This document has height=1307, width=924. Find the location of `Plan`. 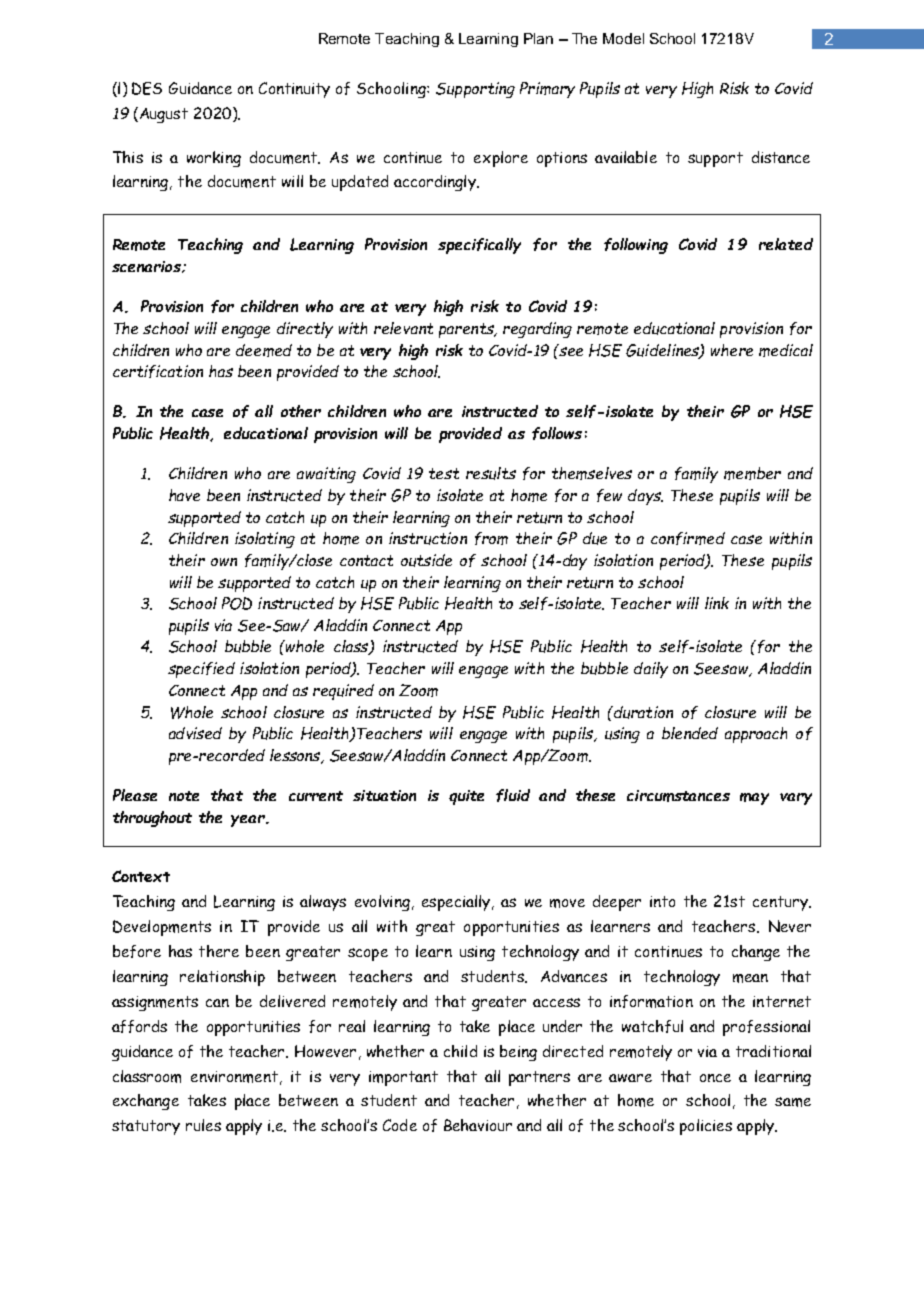

Plan is located at coordinates (538, 38).
